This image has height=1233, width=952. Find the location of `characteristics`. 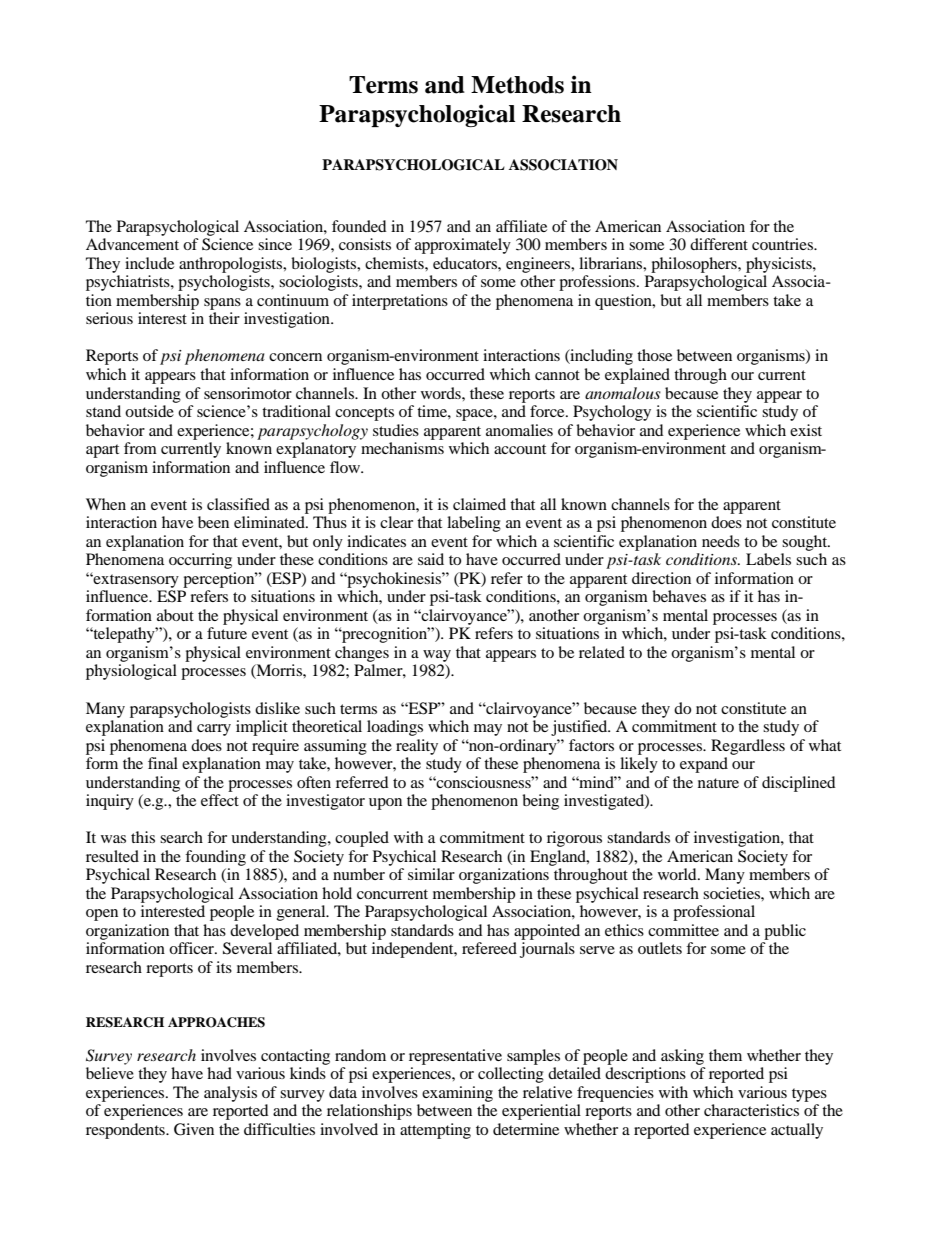

characteristics is located at coordinates (751, 1110).
